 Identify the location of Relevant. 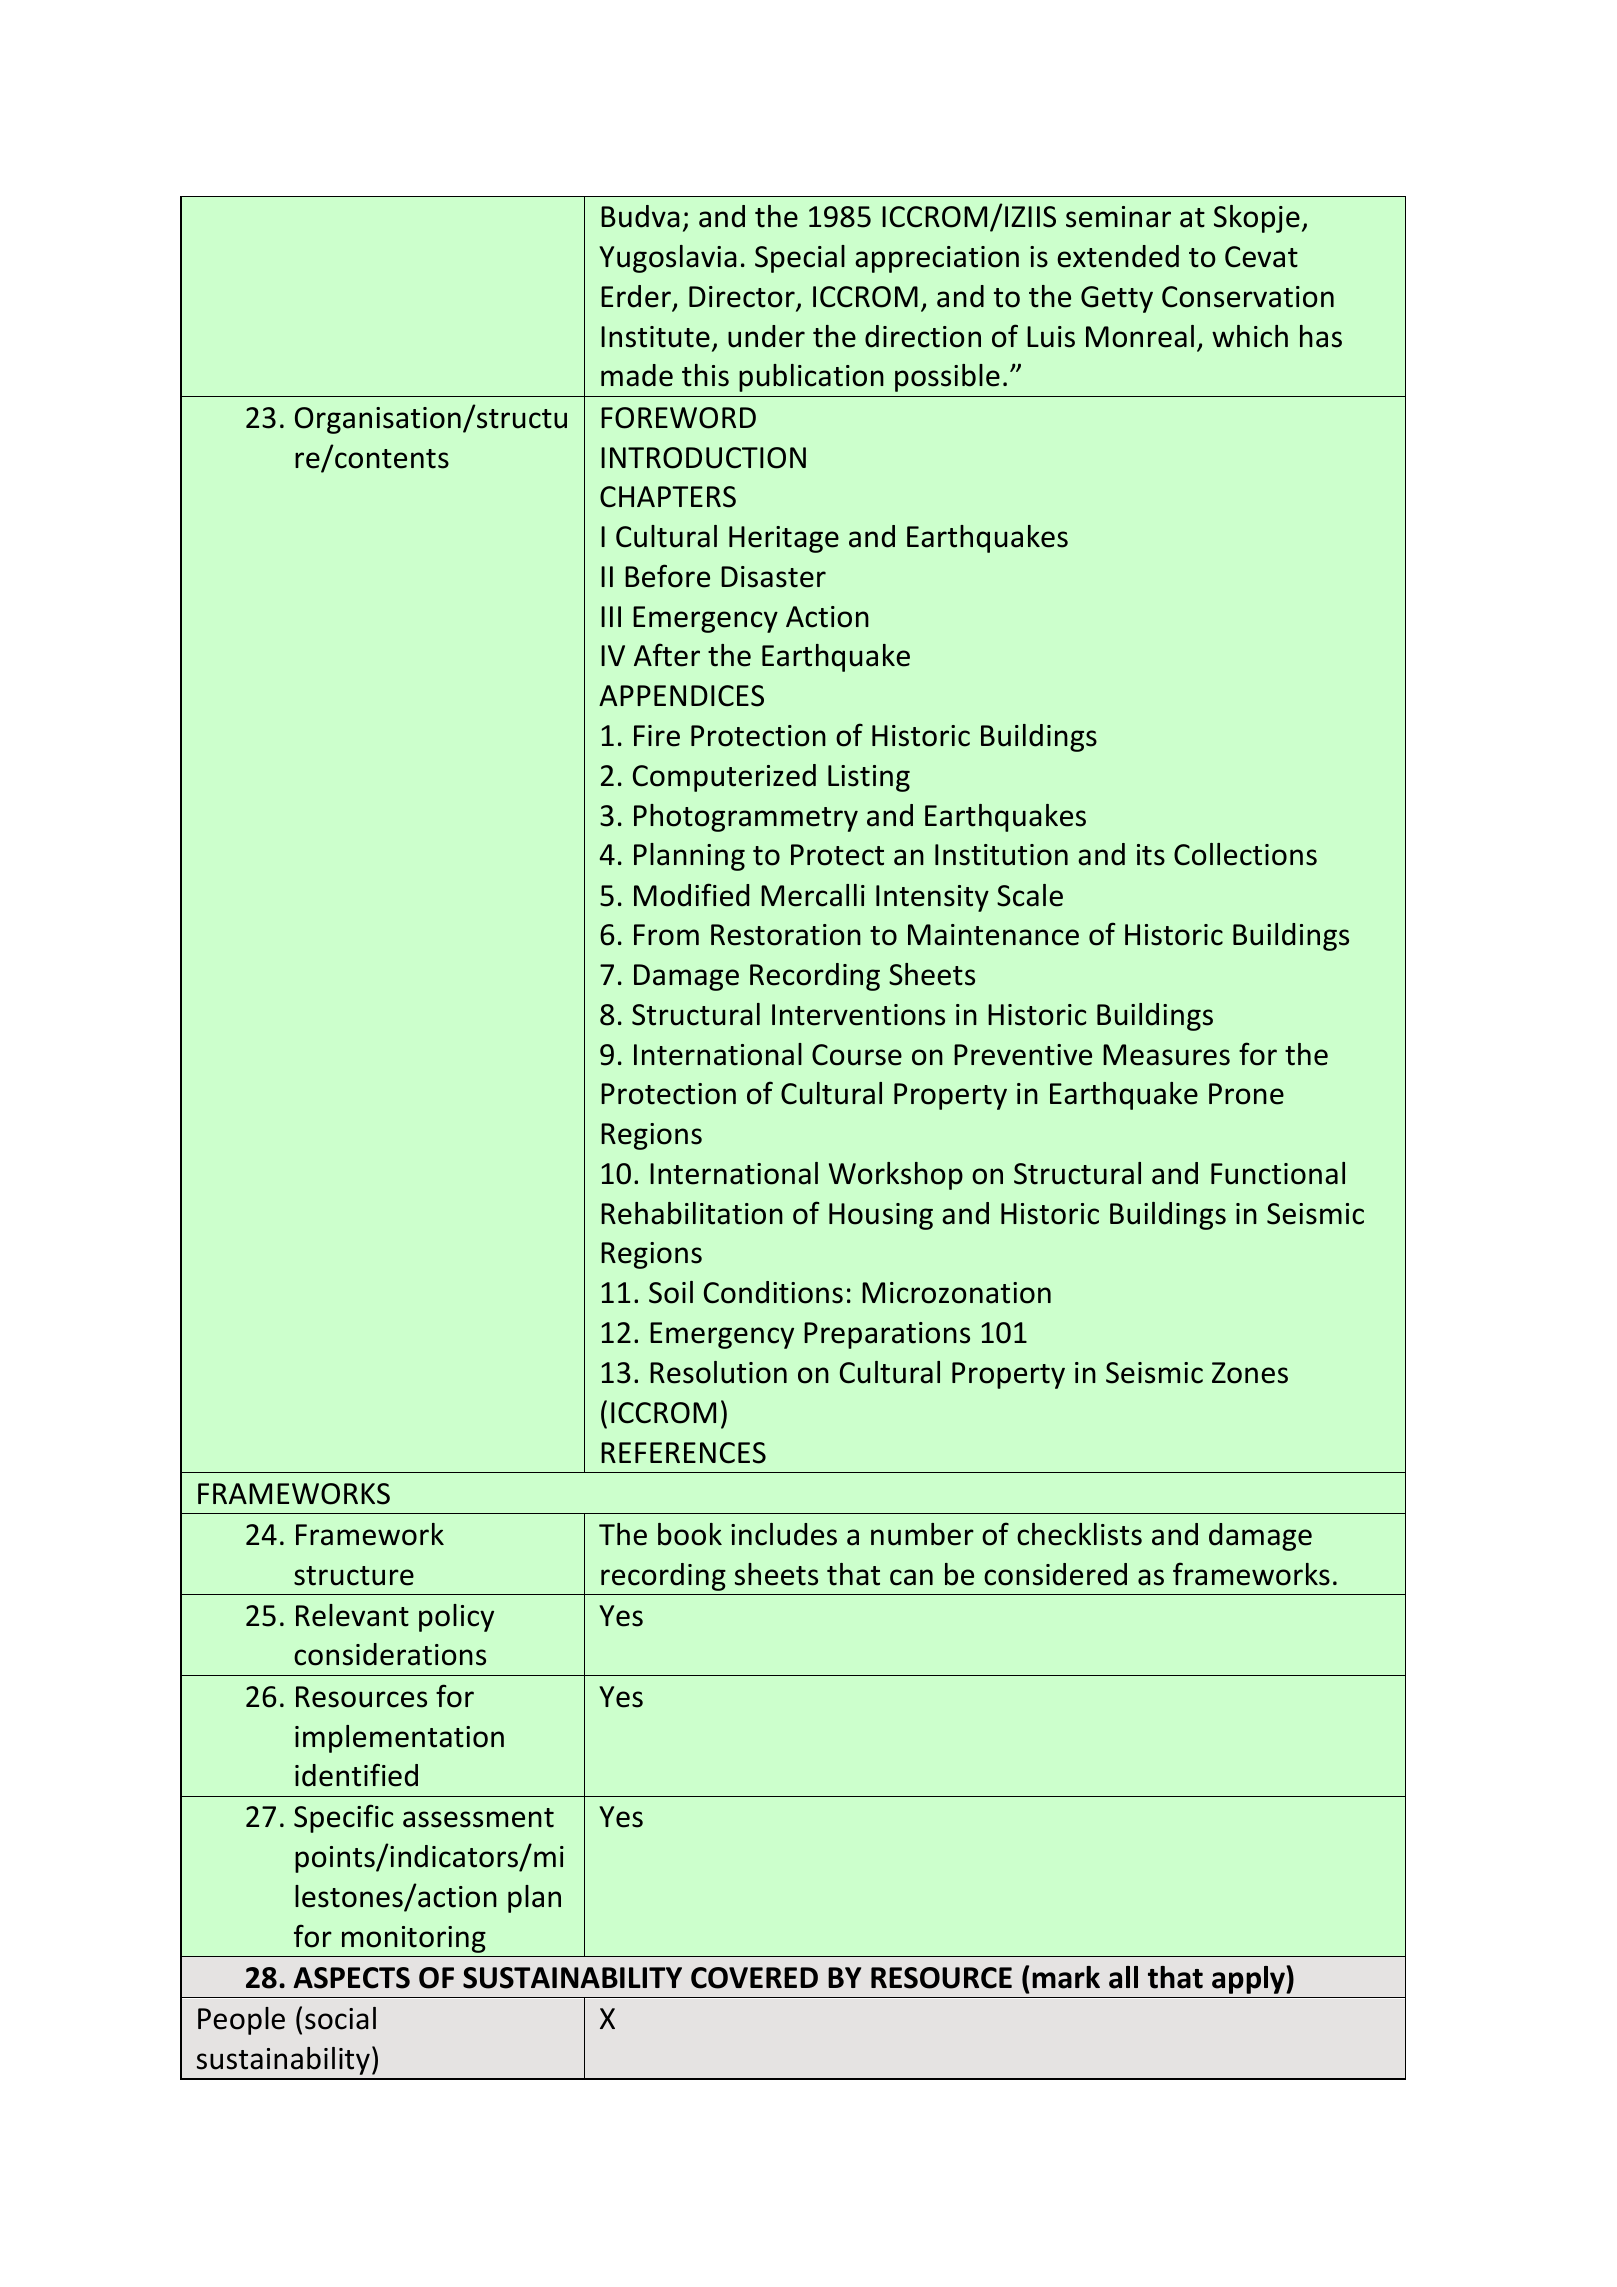
(352, 1615).
